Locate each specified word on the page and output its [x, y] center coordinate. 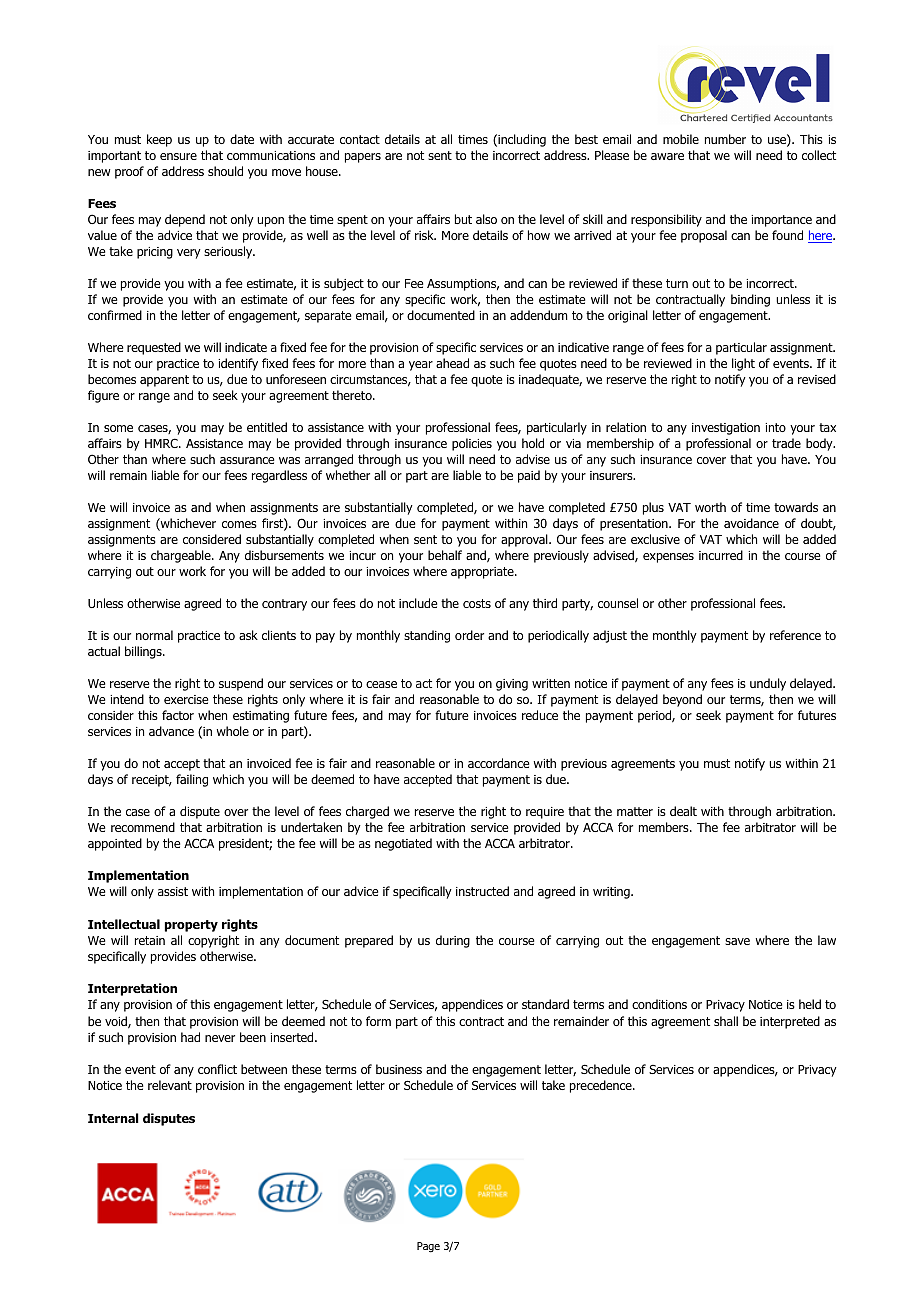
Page [428, 1247]
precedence [602, 1086]
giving [512, 685]
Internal [113, 1118]
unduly [768, 684]
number [725, 139]
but [463, 219]
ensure [178, 156]
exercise [186, 699]
